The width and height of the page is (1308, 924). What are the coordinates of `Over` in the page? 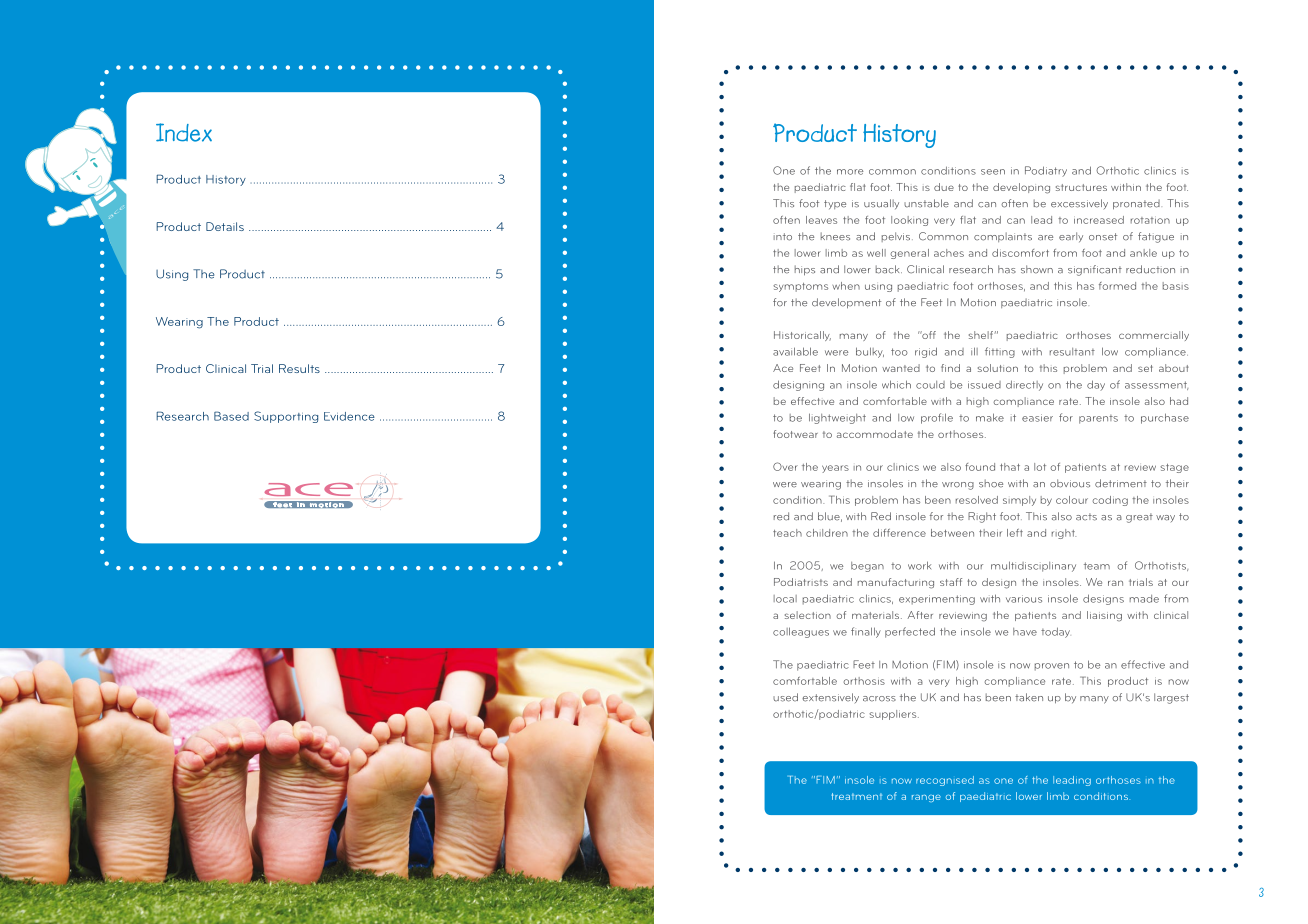 It's located at (785, 466).
